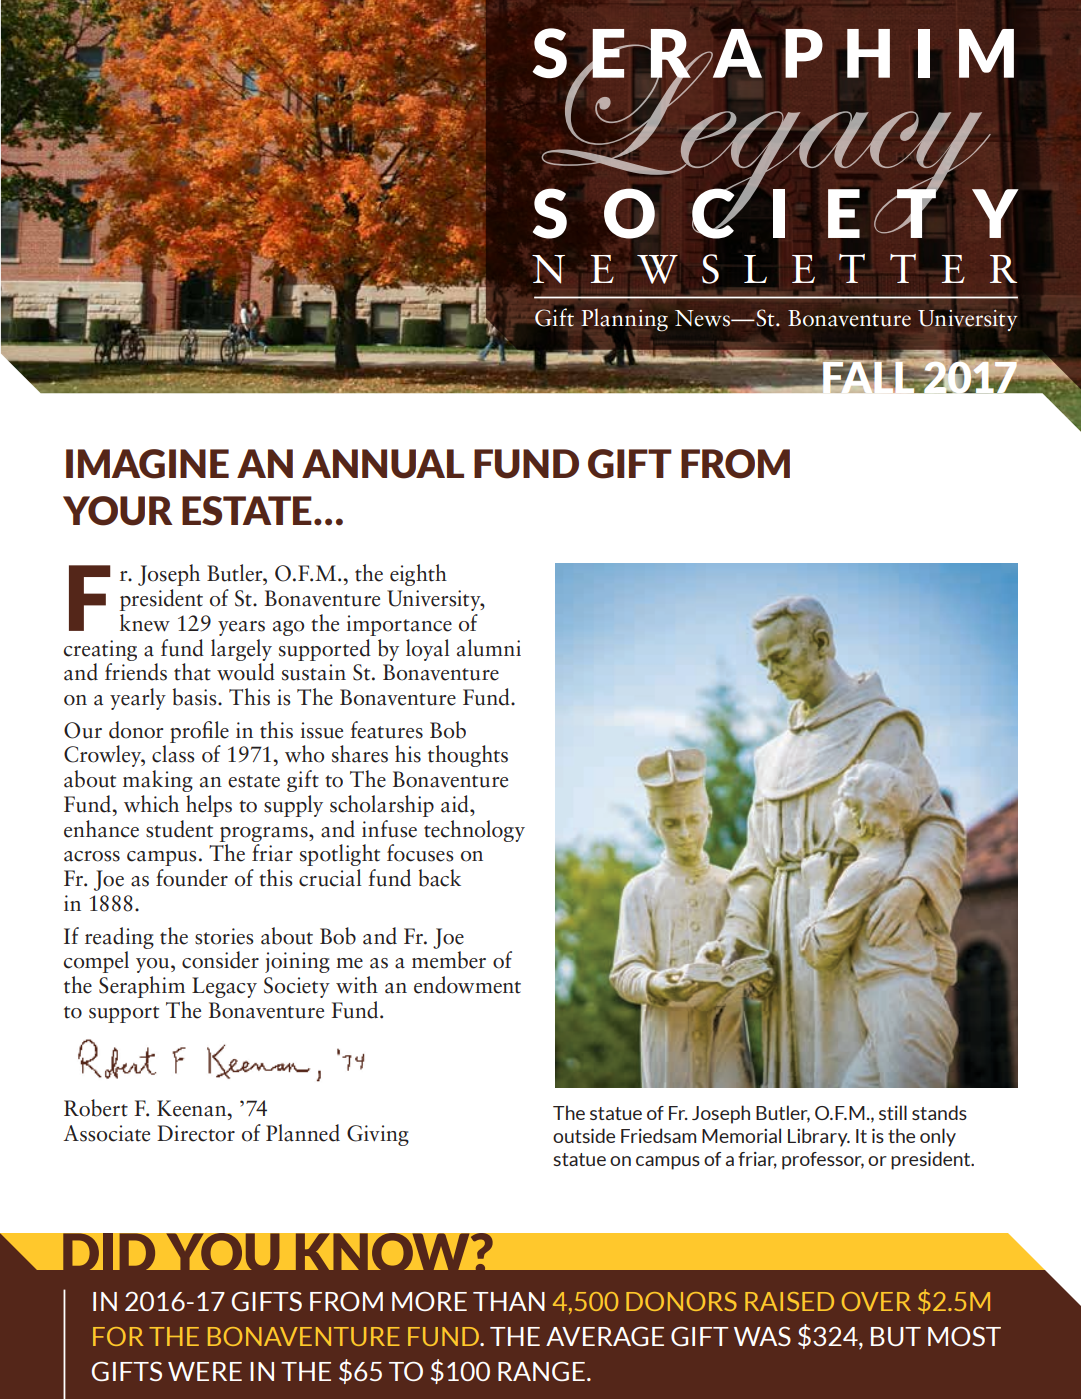 Image resolution: width=1081 pixels, height=1399 pixels. What do you see at coordinates (489, 648) in the image?
I see `alumni` at bounding box center [489, 648].
